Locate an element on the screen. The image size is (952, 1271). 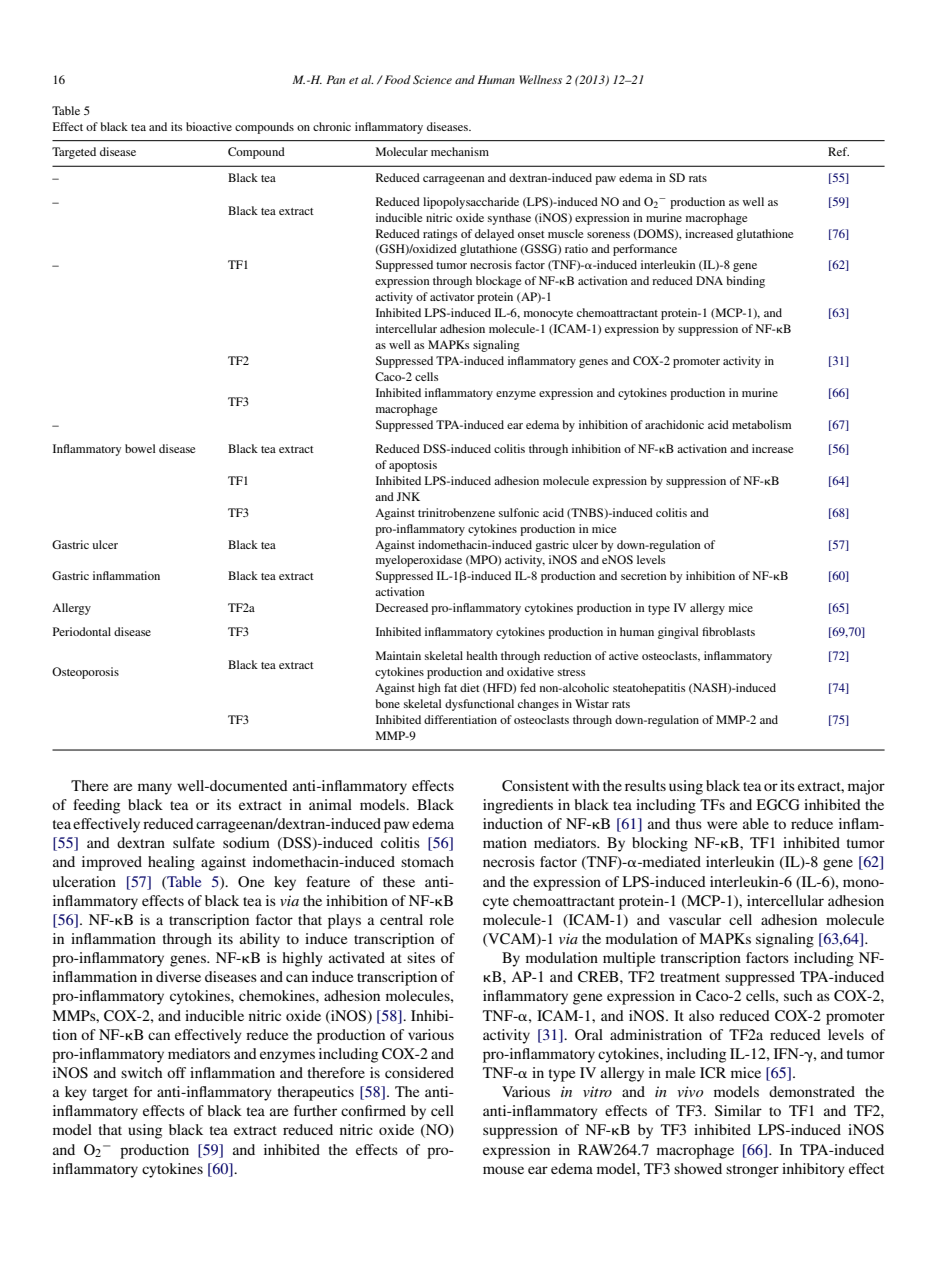
mechanism is located at coordinates (460, 151).
